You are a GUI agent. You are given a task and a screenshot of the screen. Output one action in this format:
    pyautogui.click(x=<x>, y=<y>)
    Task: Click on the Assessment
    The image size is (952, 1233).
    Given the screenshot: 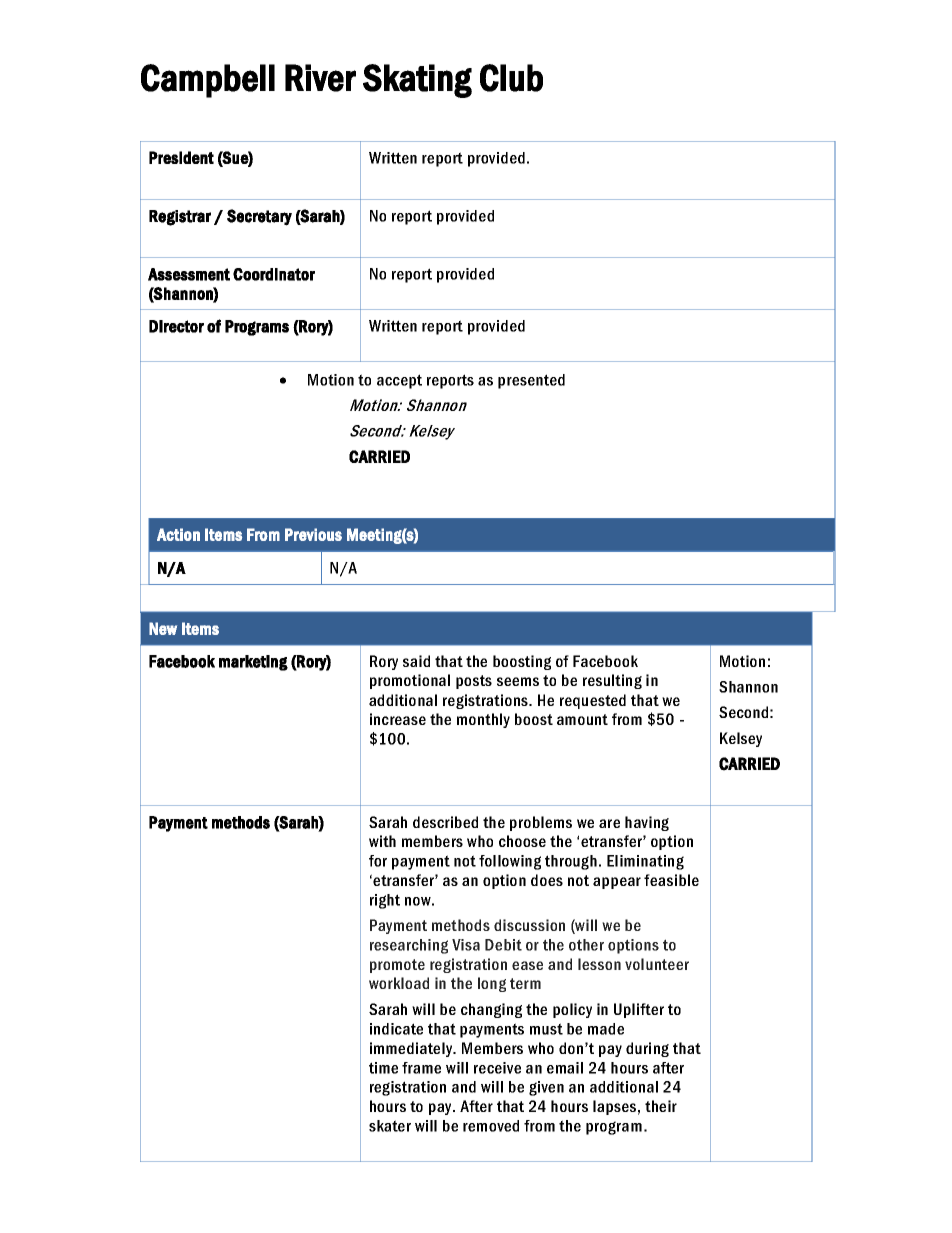 What is the action you would take?
    pyautogui.click(x=189, y=274)
